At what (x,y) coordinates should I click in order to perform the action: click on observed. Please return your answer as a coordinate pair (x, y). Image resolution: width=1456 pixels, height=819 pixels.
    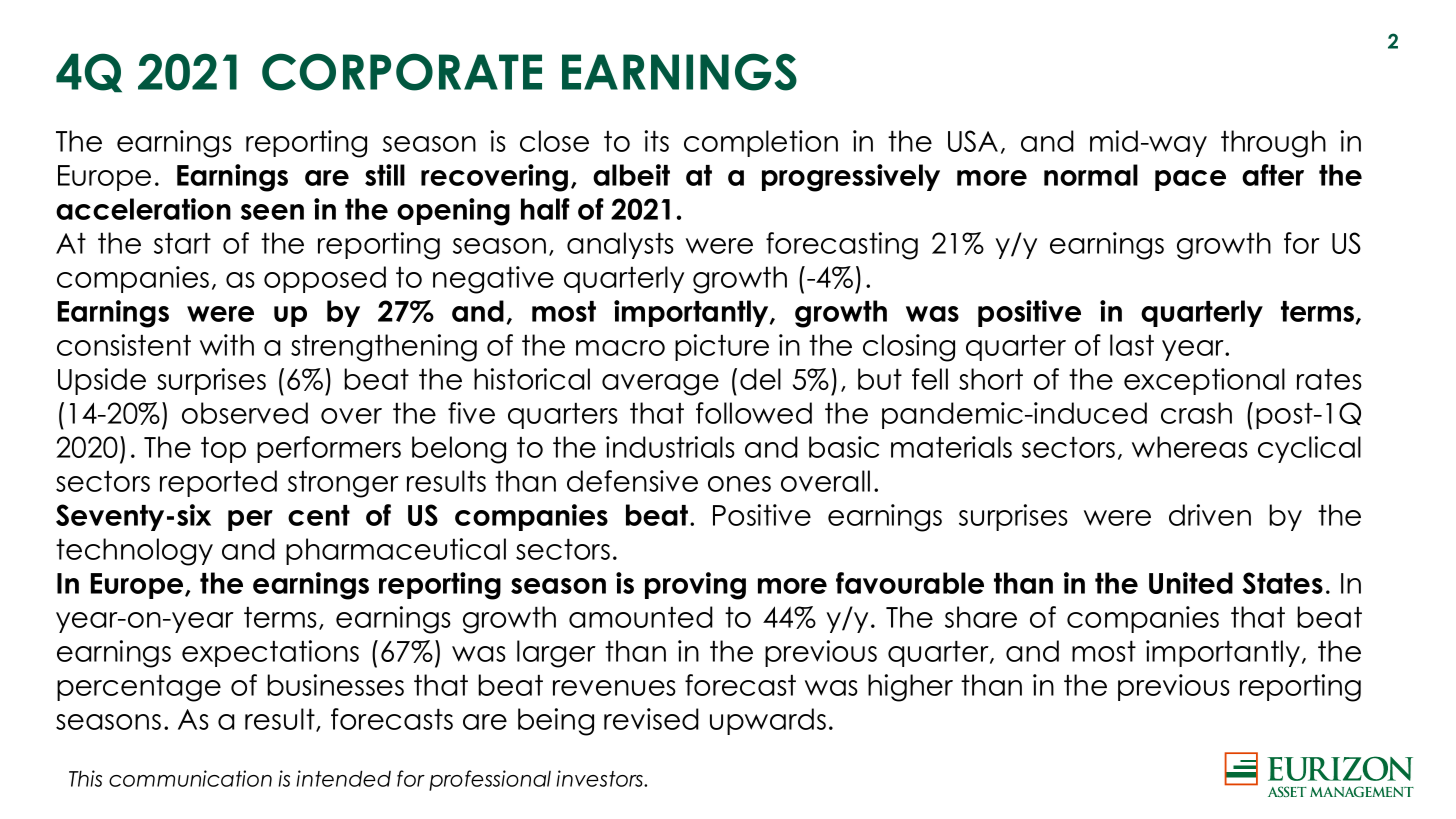
    Looking at the image, I should click on (245, 413).
